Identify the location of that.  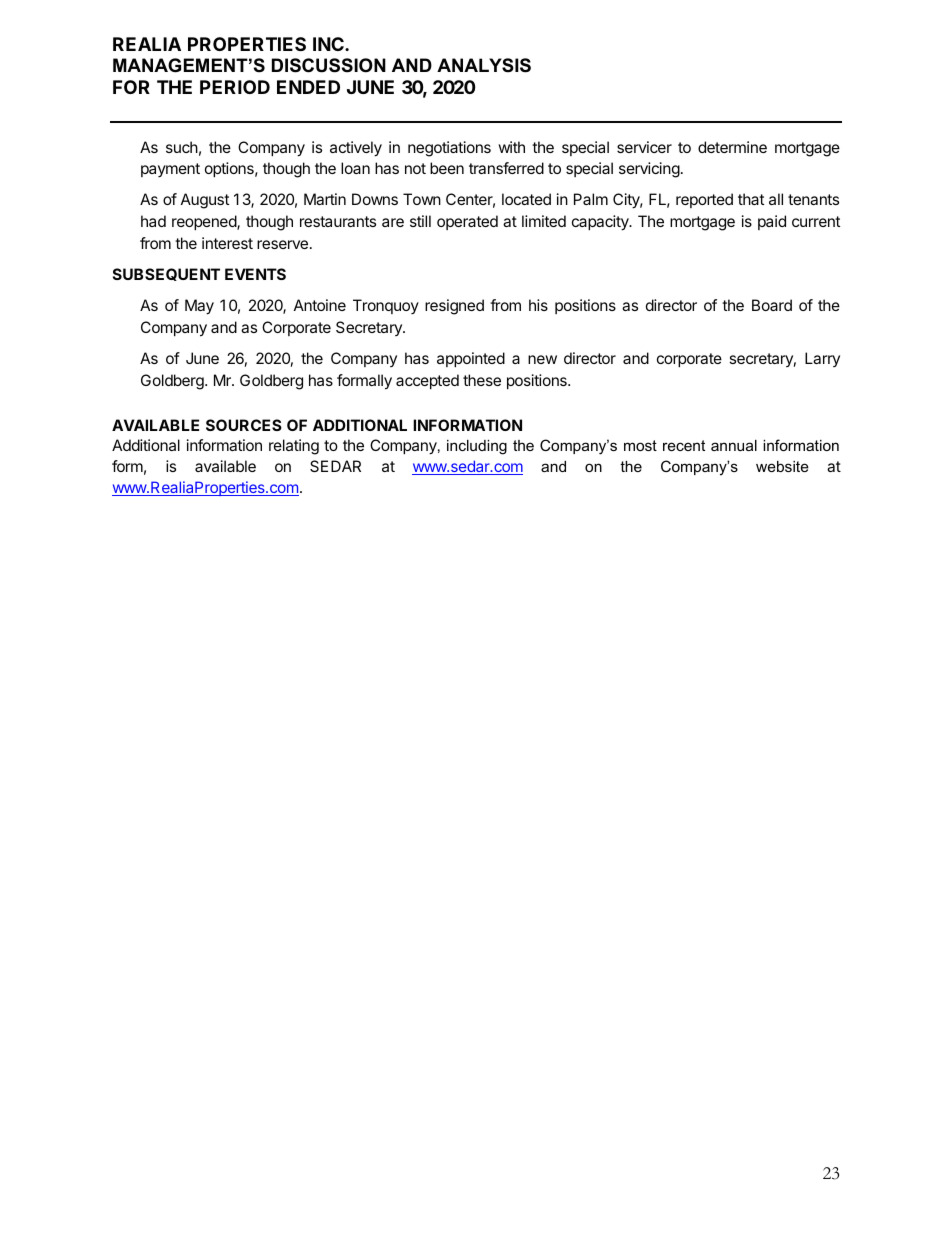
(751, 199).
